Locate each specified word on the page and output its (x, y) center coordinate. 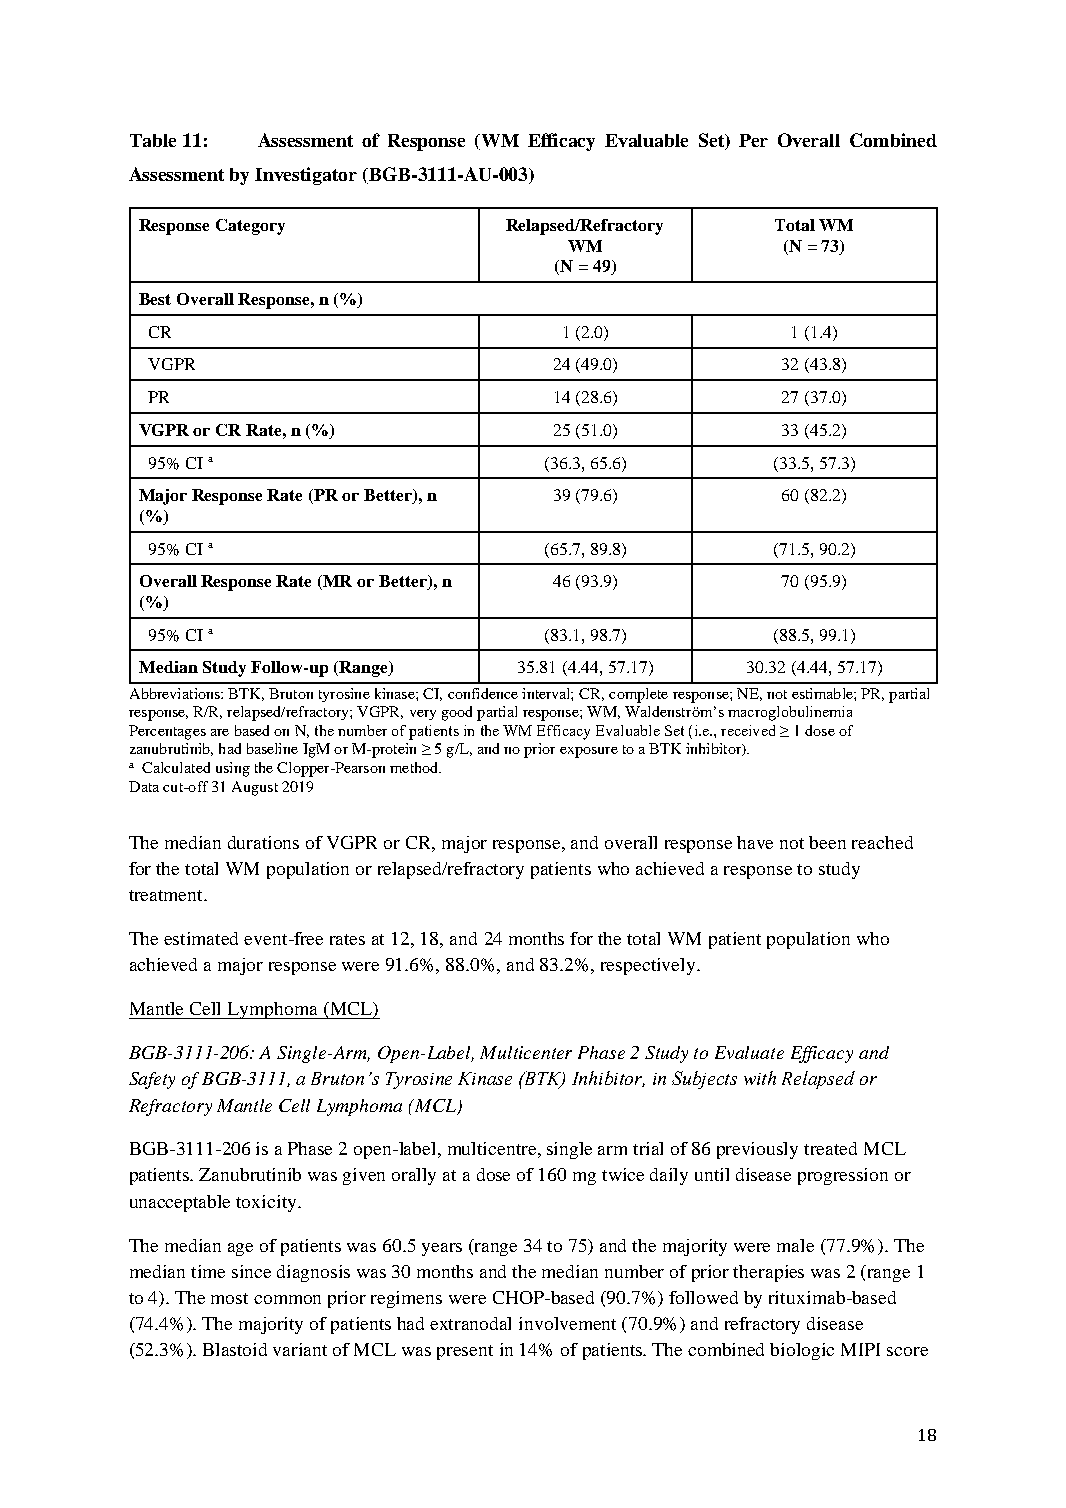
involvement (567, 1323)
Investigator (306, 176)
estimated (201, 938)
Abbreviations (176, 693)
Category (250, 227)
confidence (483, 693)
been (827, 842)
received (748, 730)
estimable (823, 693)
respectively (649, 966)
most (229, 1298)
